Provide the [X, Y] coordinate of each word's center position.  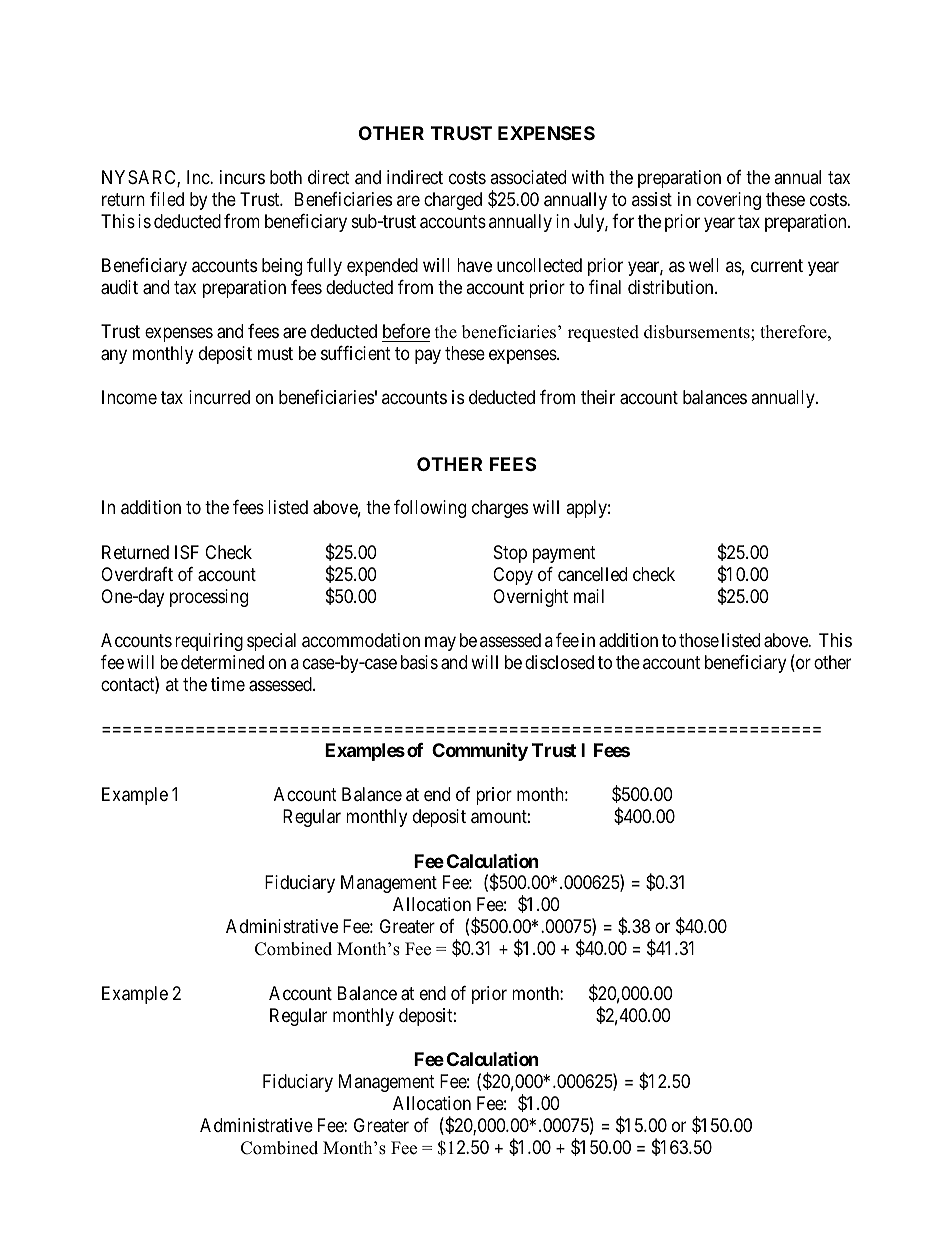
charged [453, 201]
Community [480, 751]
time [228, 684]
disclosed [559, 662]
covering [729, 201]
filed [167, 199]
